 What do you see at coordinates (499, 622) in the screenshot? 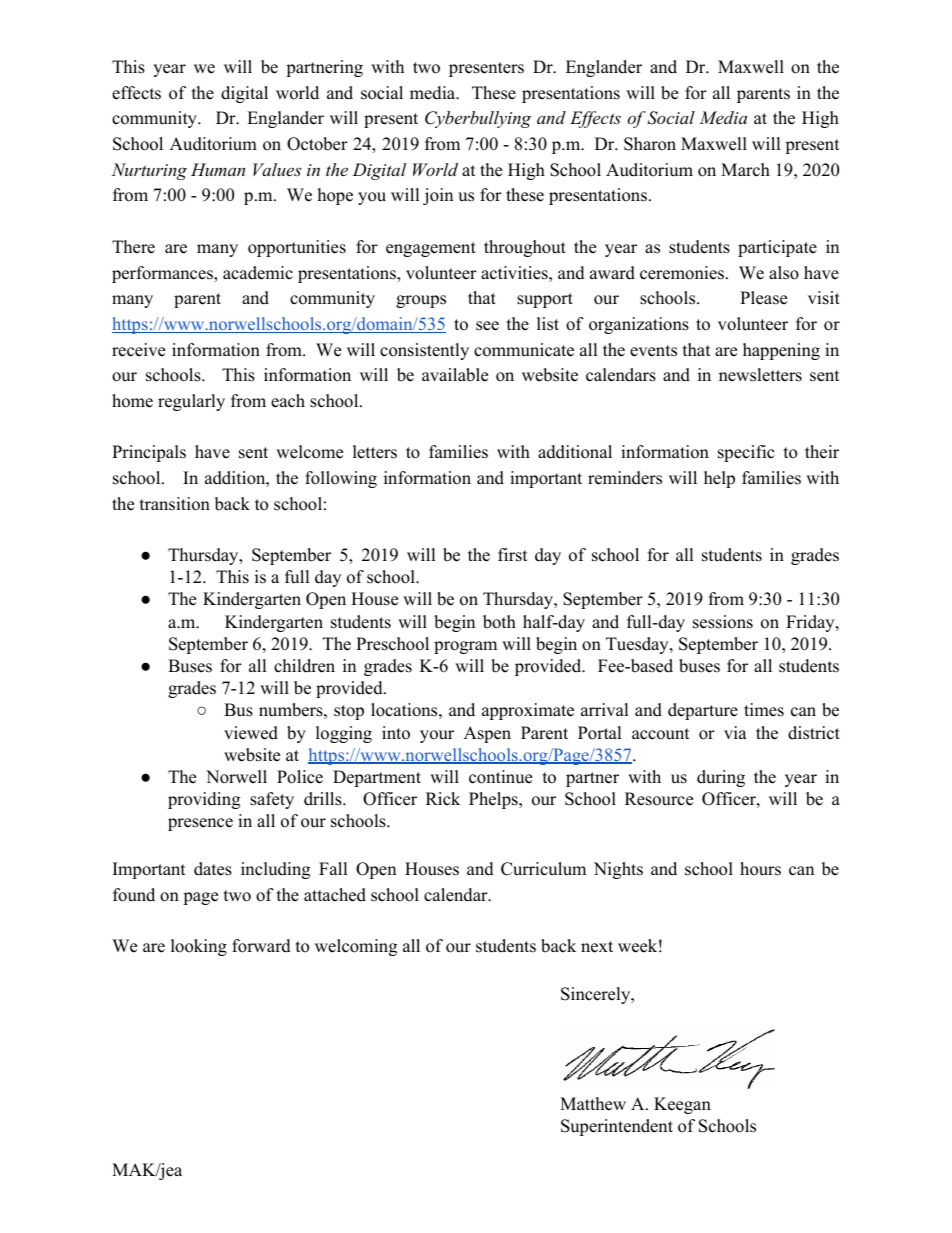
I see `both` at bounding box center [499, 622].
